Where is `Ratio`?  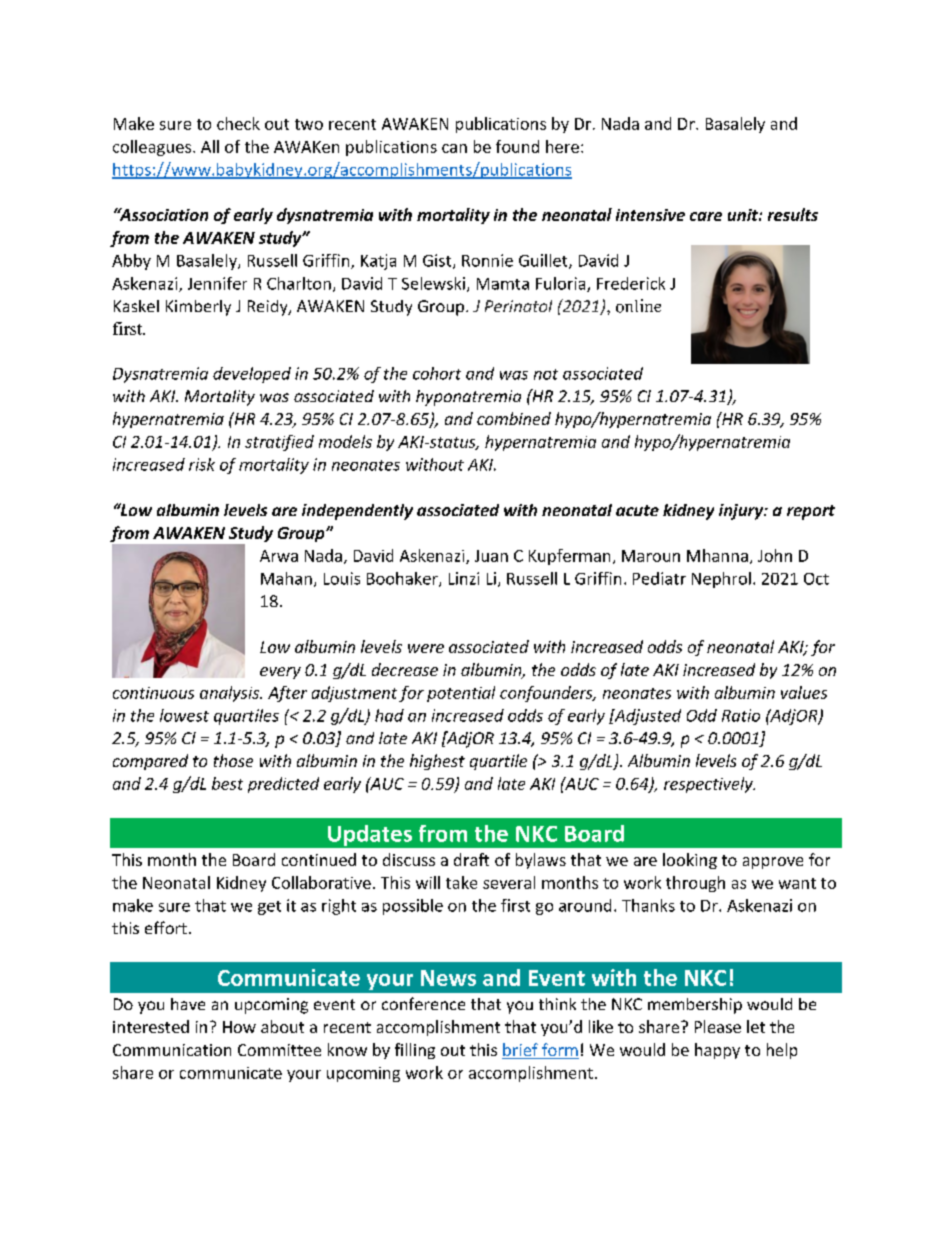
Ratio is located at coordinates (741, 715).
